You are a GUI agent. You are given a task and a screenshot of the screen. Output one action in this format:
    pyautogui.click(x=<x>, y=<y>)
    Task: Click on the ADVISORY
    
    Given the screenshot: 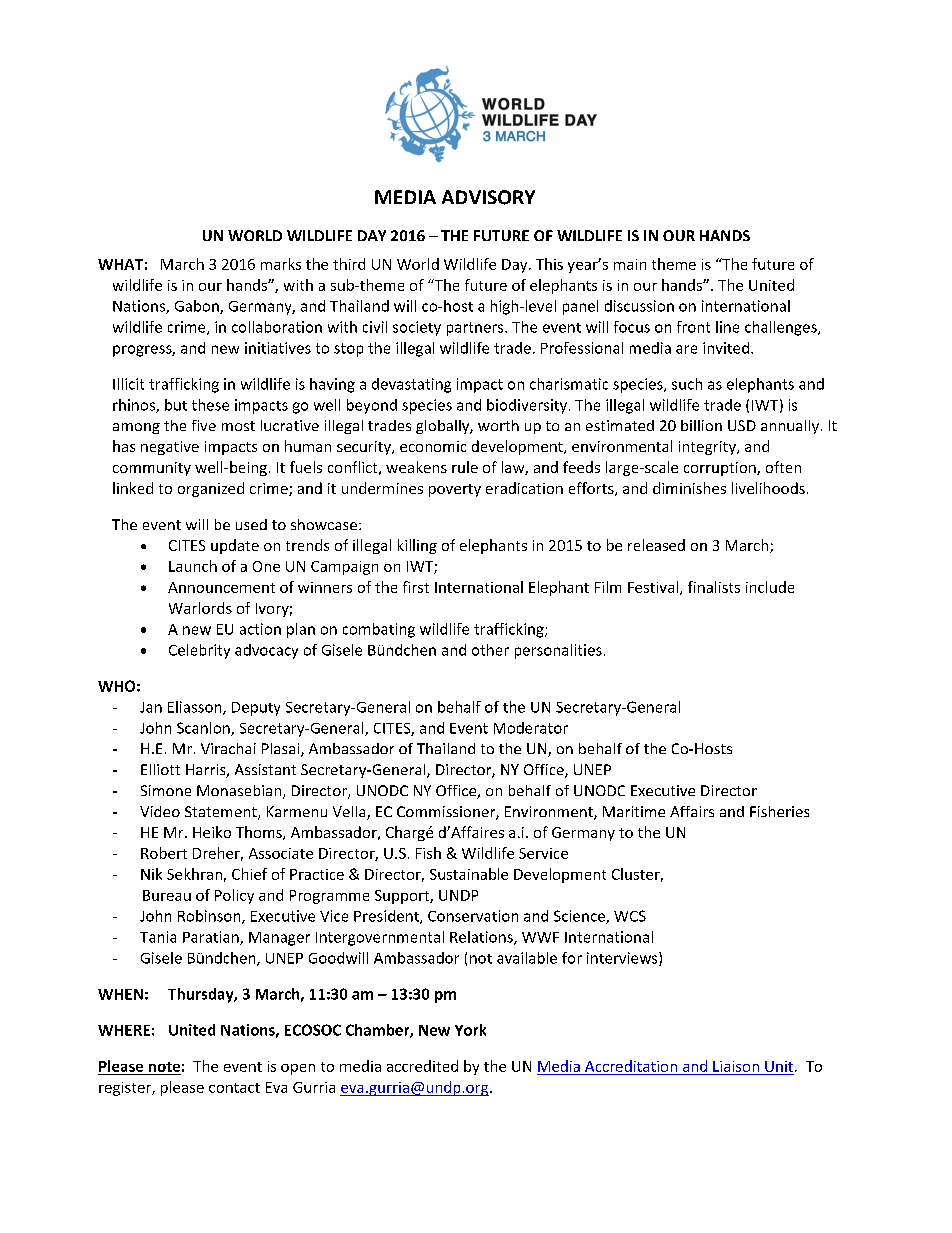 What is the action you would take?
    pyautogui.click(x=488, y=197)
